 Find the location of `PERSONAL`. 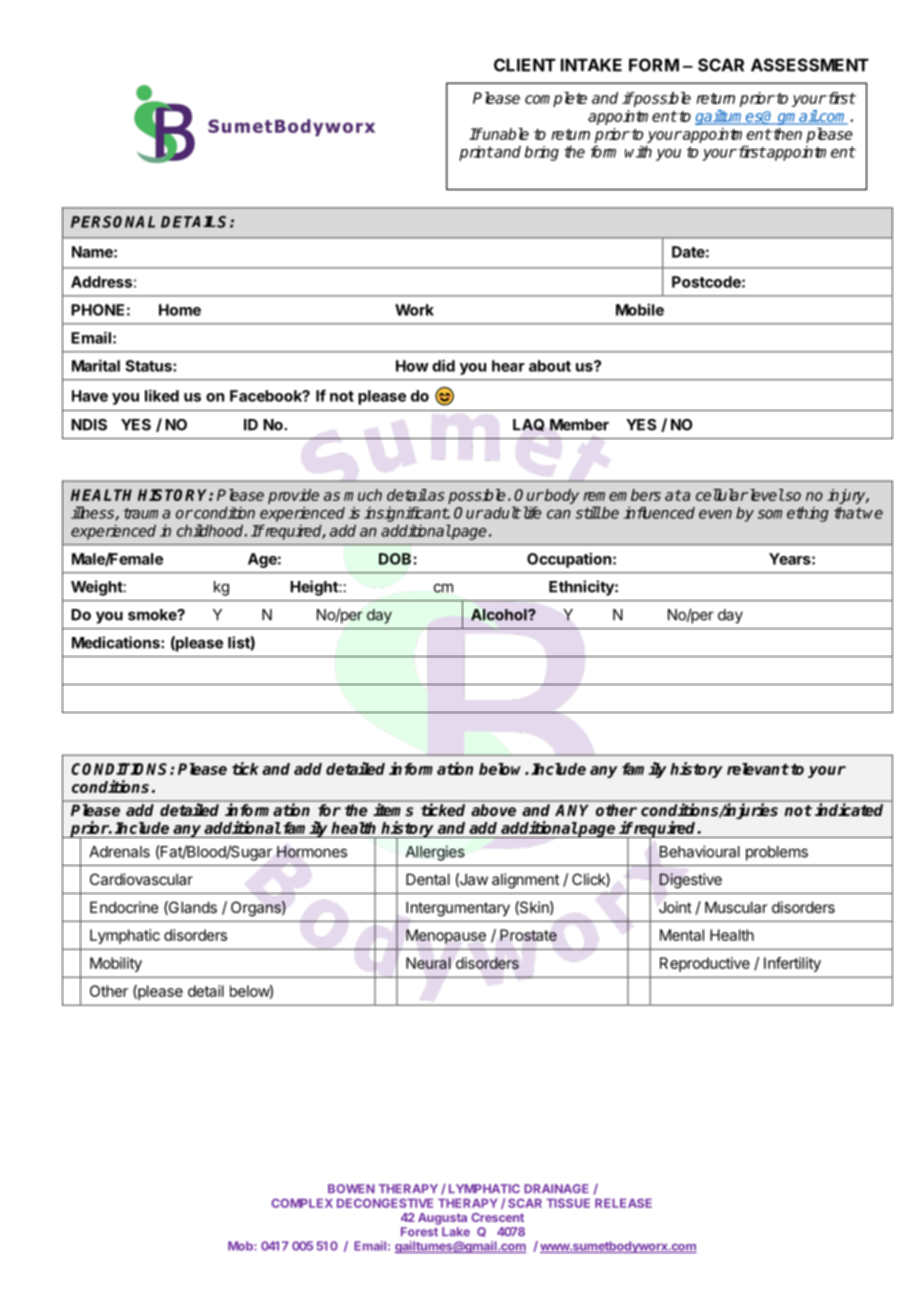

PERSONAL is located at coordinates (113, 222).
